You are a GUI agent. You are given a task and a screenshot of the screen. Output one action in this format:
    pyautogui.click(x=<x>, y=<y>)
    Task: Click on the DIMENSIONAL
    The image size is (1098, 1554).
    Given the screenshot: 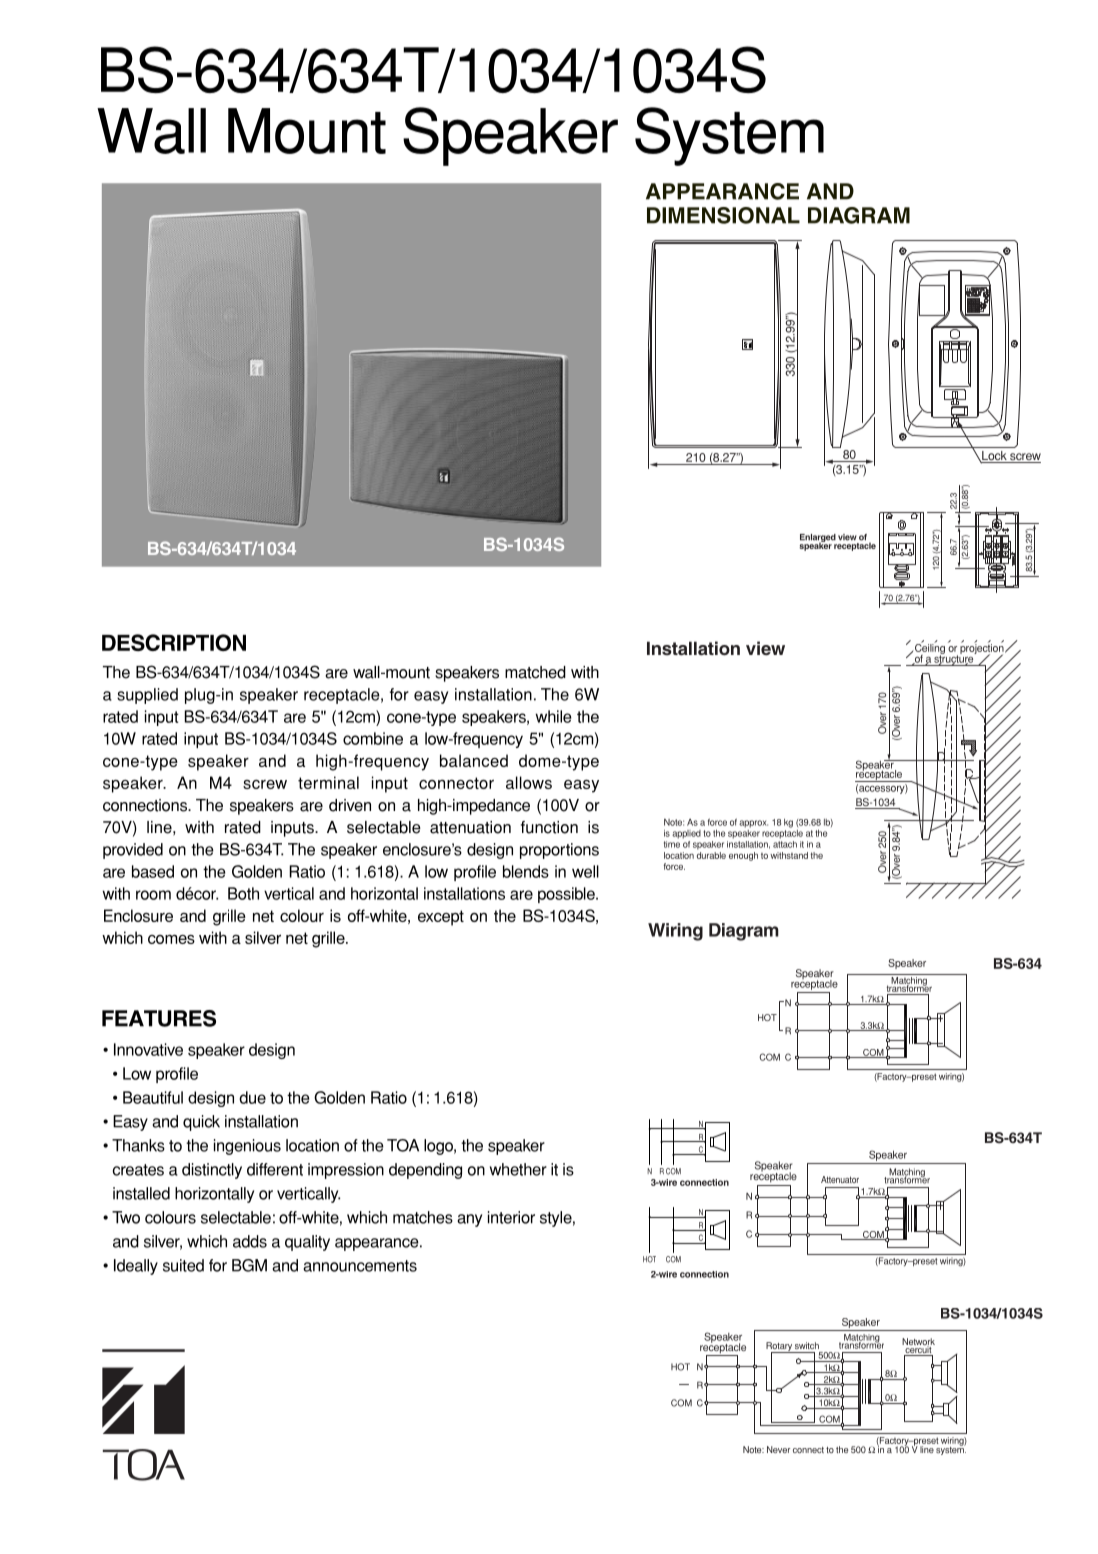 What is the action you would take?
    pyautogui.click(x=723, y=215)
